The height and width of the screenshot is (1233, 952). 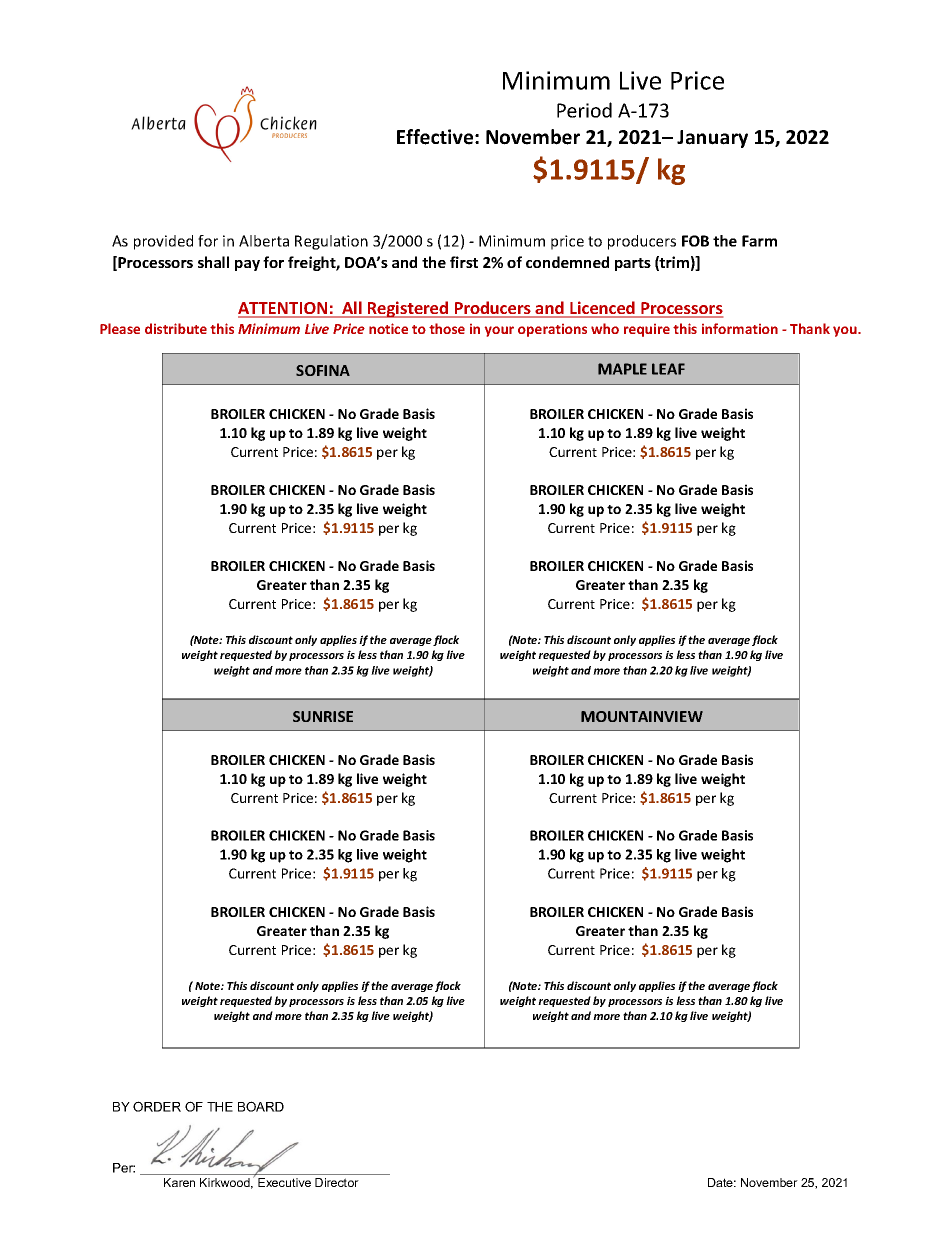 What do you see at coordinates (499, 331) in the screenshot?
I see `your` at bounding box center [499, 331].
